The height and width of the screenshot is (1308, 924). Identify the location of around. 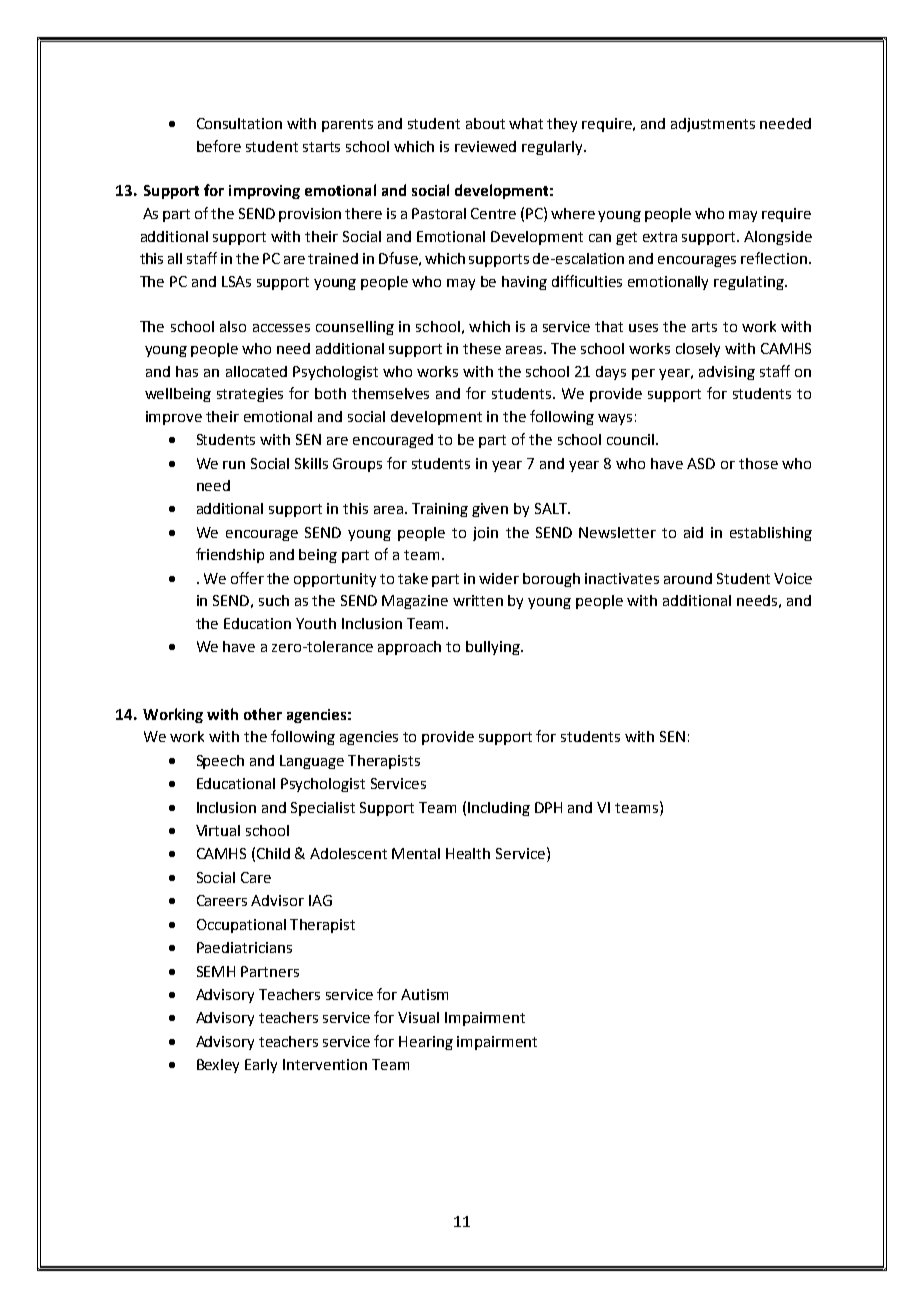
(688, 578).
